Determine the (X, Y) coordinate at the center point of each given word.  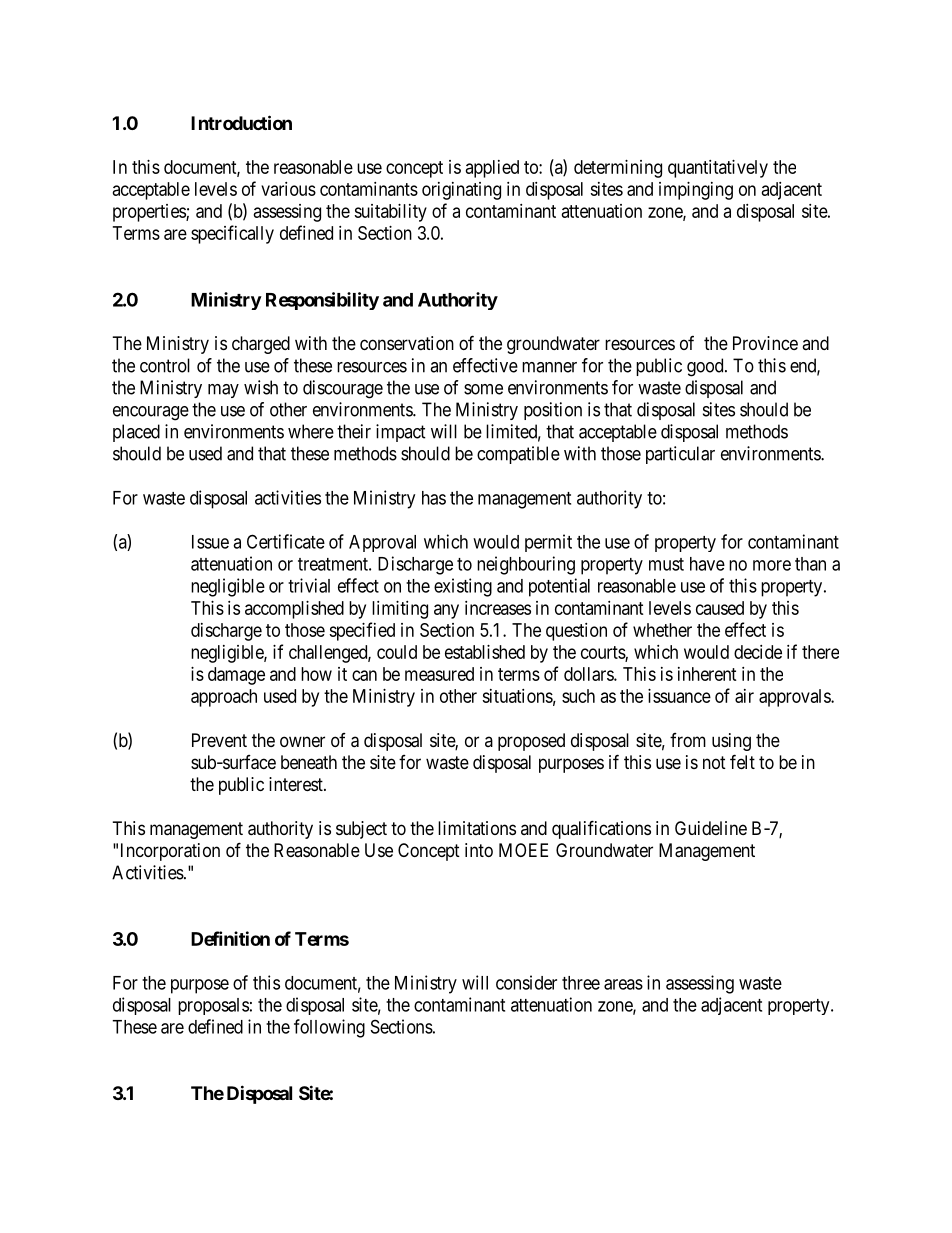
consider (526, 982)
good (706, 367)
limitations (477, 828)
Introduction (241, 122)
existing (463, 587)
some (483, 389)
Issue (210, 542)
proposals (213, 1006)
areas (623, 984)
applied (492, 169)
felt (742, 761)
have (707, 564)
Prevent (219, 740)
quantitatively (718, 169)
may (223, 391)
